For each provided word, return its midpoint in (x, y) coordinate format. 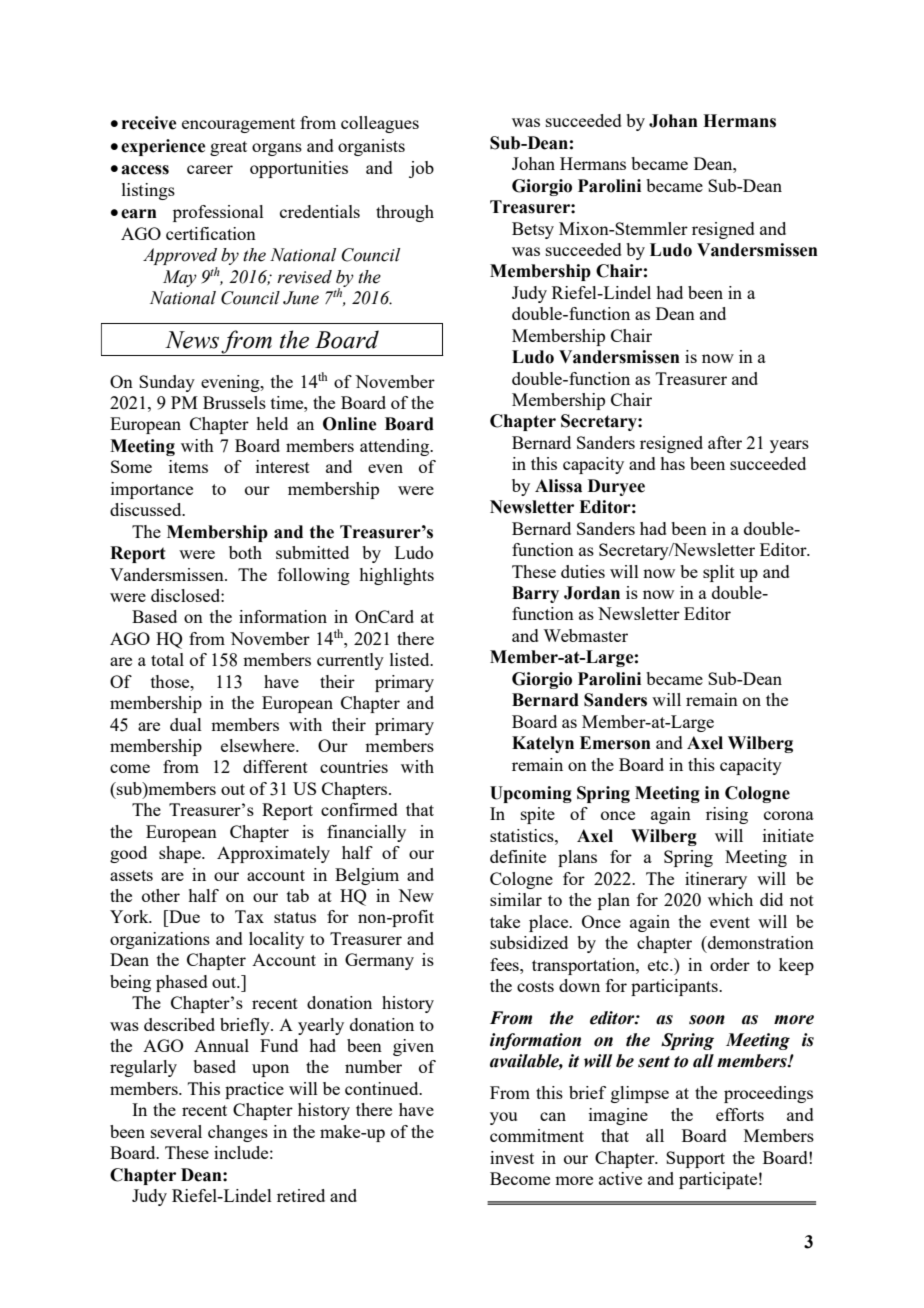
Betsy (533, 230)
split (719, 573)
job (421, 169)
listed (411, 659)
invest (512, 1157)
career (210, 169)
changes (238, 1133)
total (167, 659)
